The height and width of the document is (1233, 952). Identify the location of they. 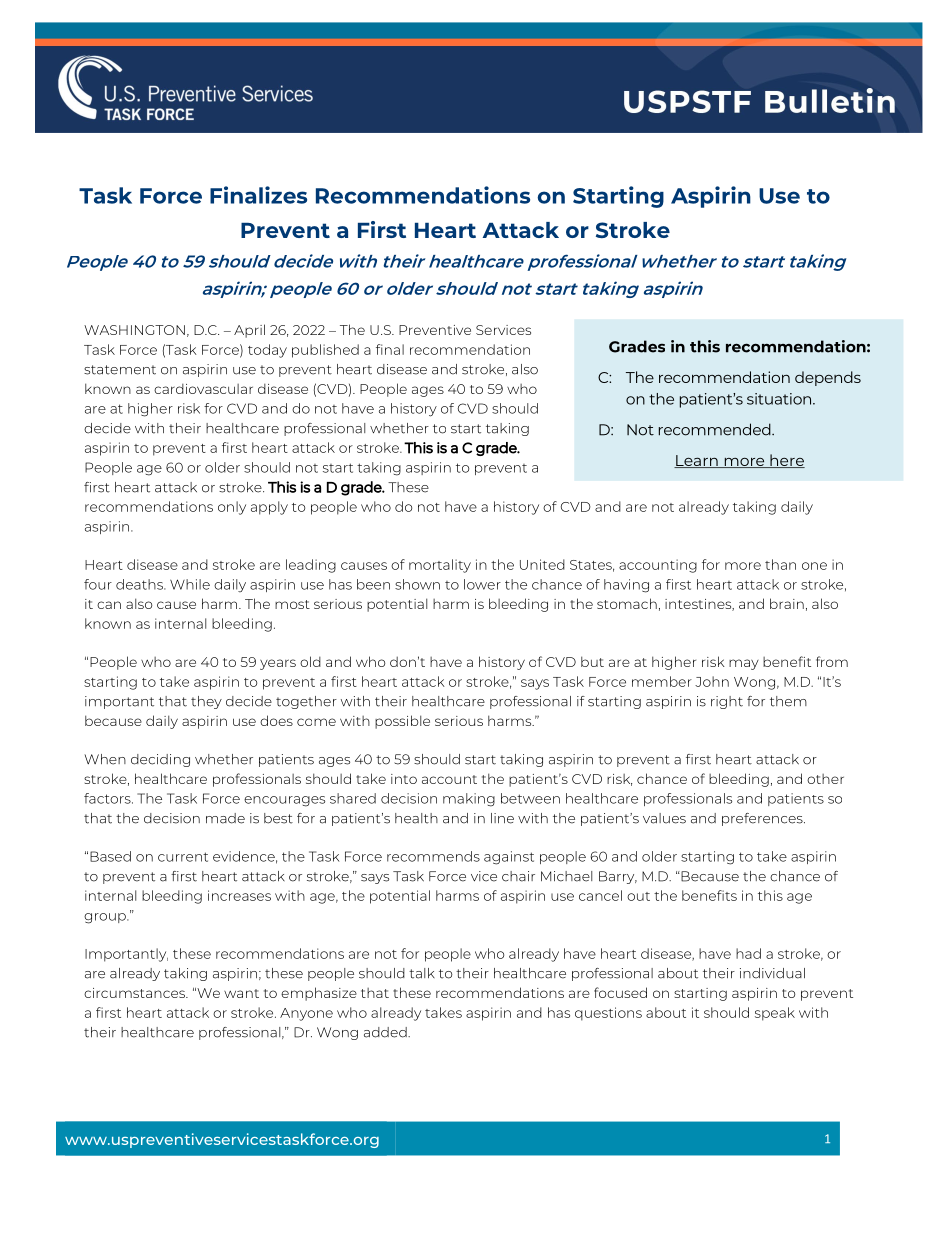
(206, 702).
